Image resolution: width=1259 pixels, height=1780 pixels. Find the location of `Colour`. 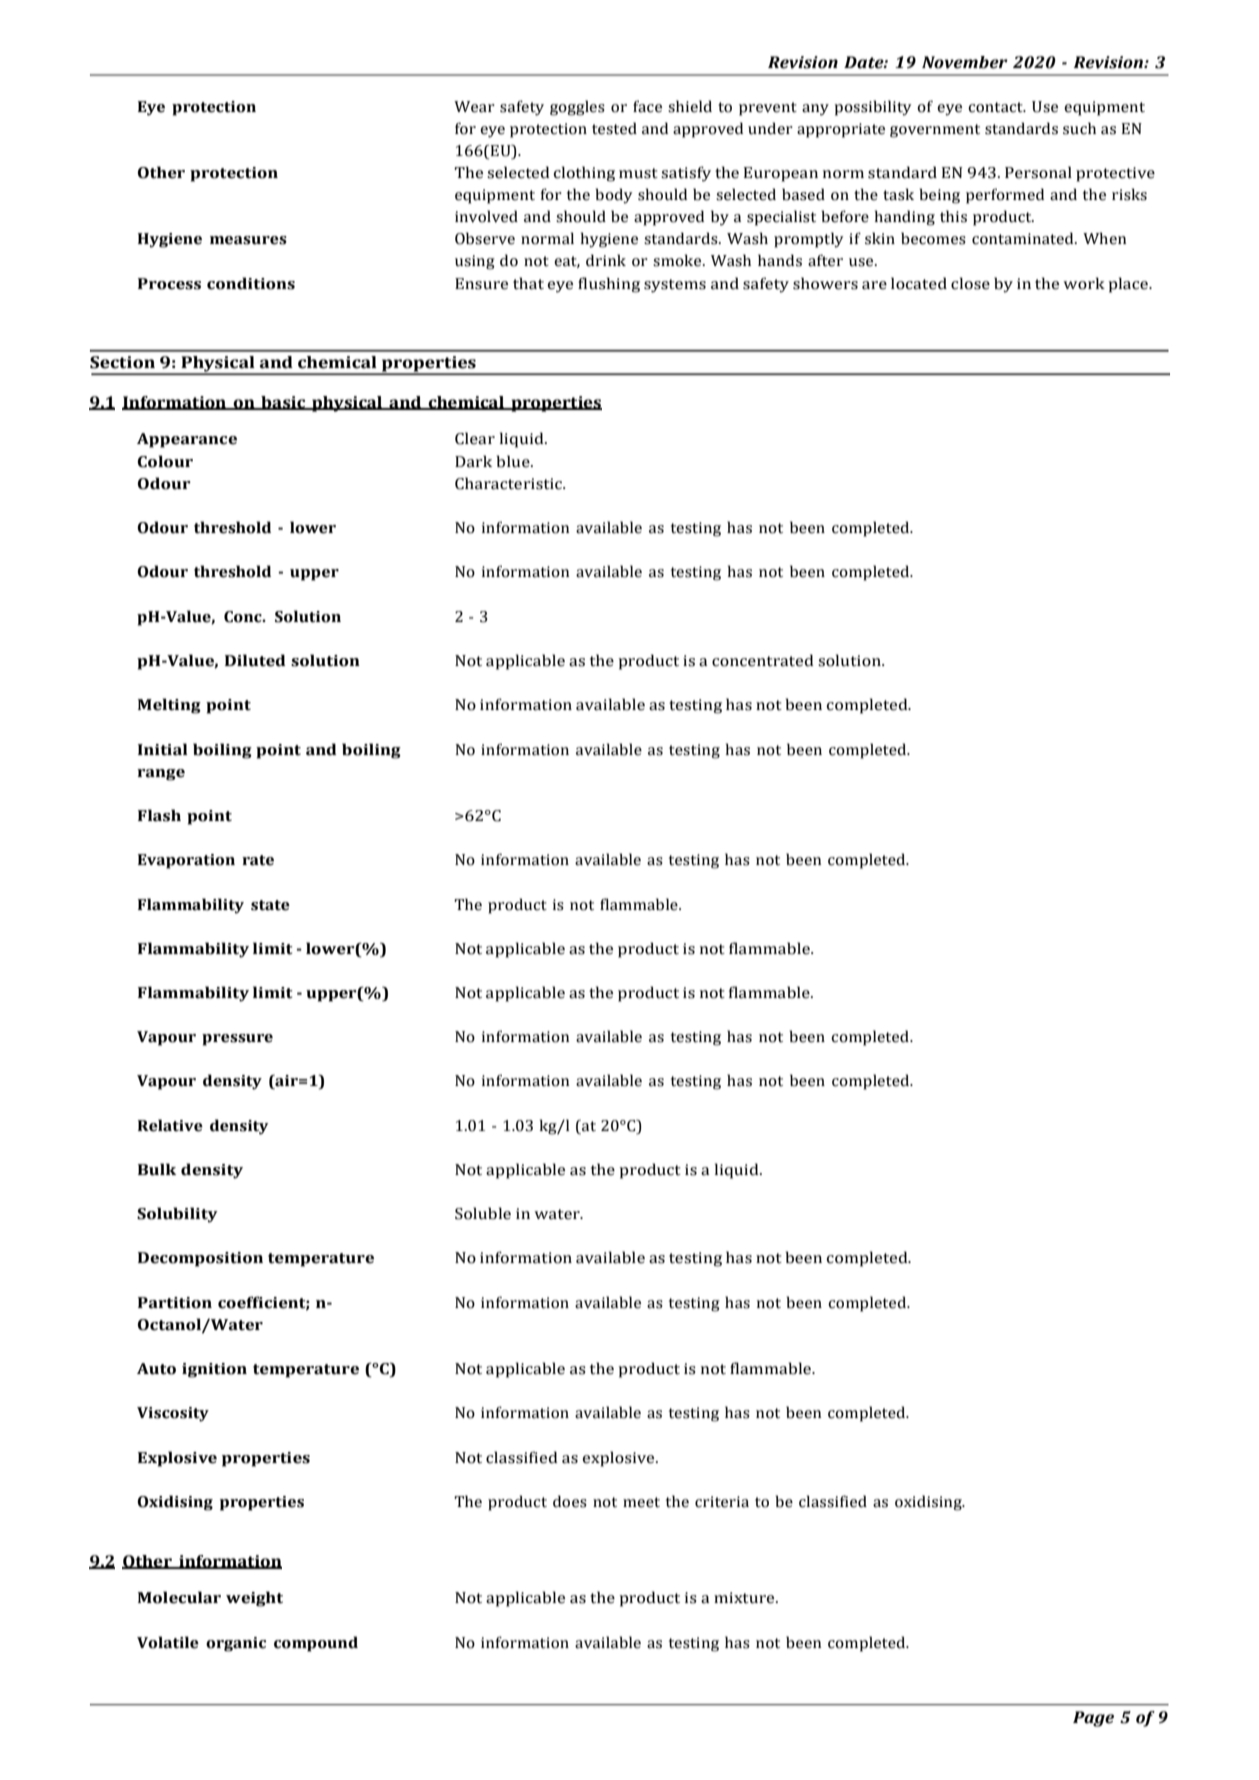

Colour is located at coordinates (165, 461).
